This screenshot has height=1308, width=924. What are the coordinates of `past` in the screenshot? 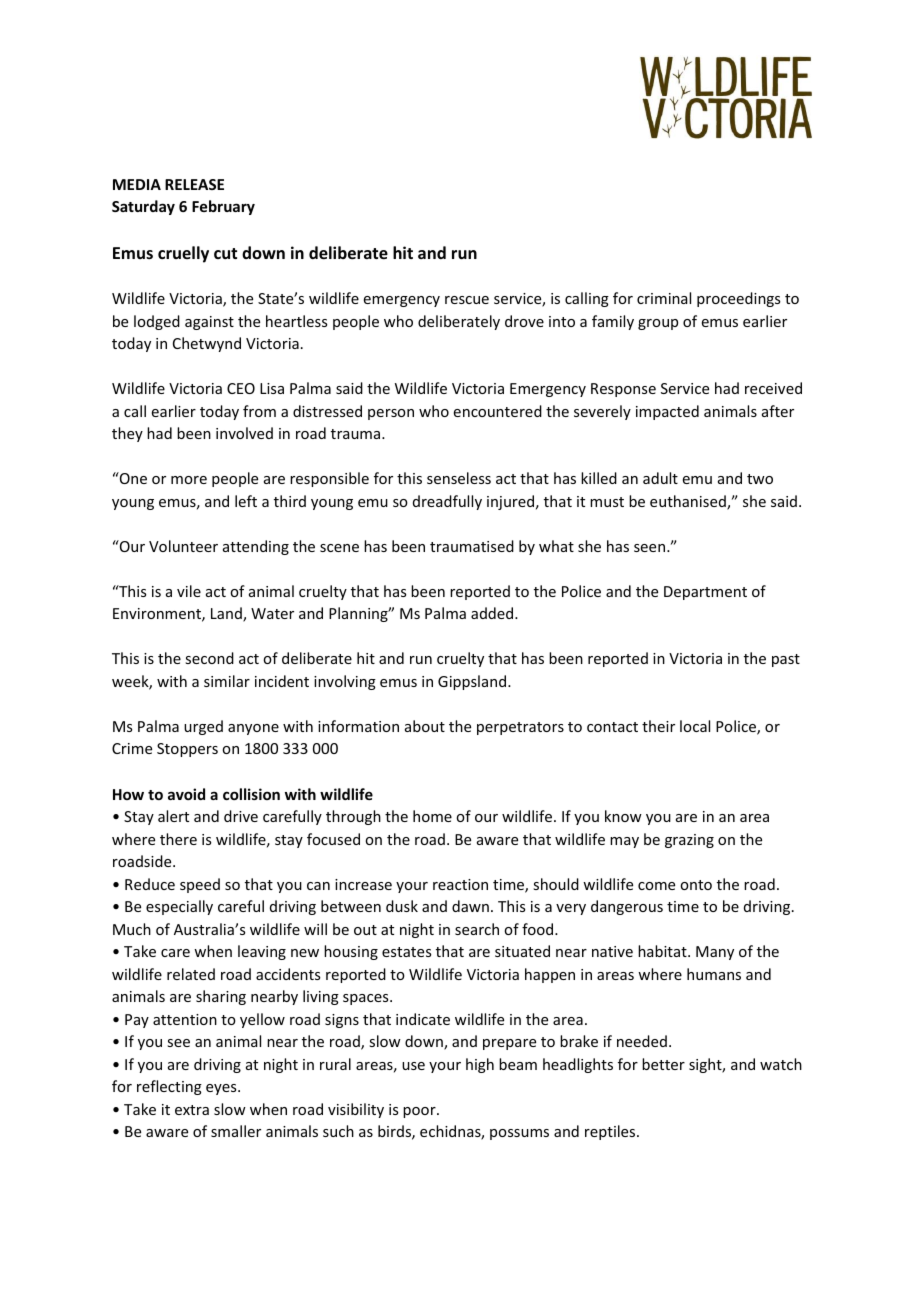 It's located at (786, 660).
